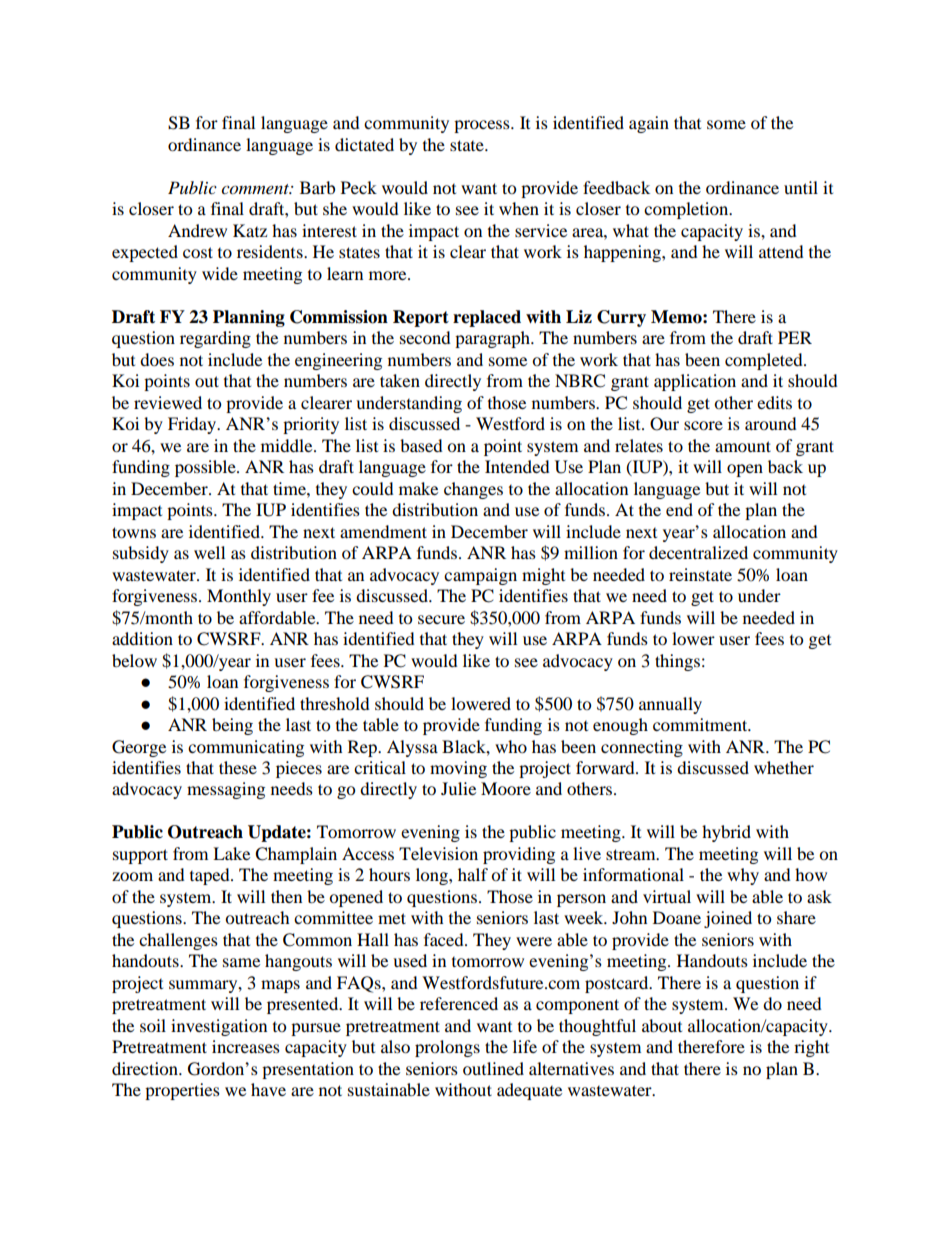 Image resolution: width=952 pixels, height=1233 pixels. Describe the element at coordinates (811, 1048) in the screenshot. I see `right` at that location.
